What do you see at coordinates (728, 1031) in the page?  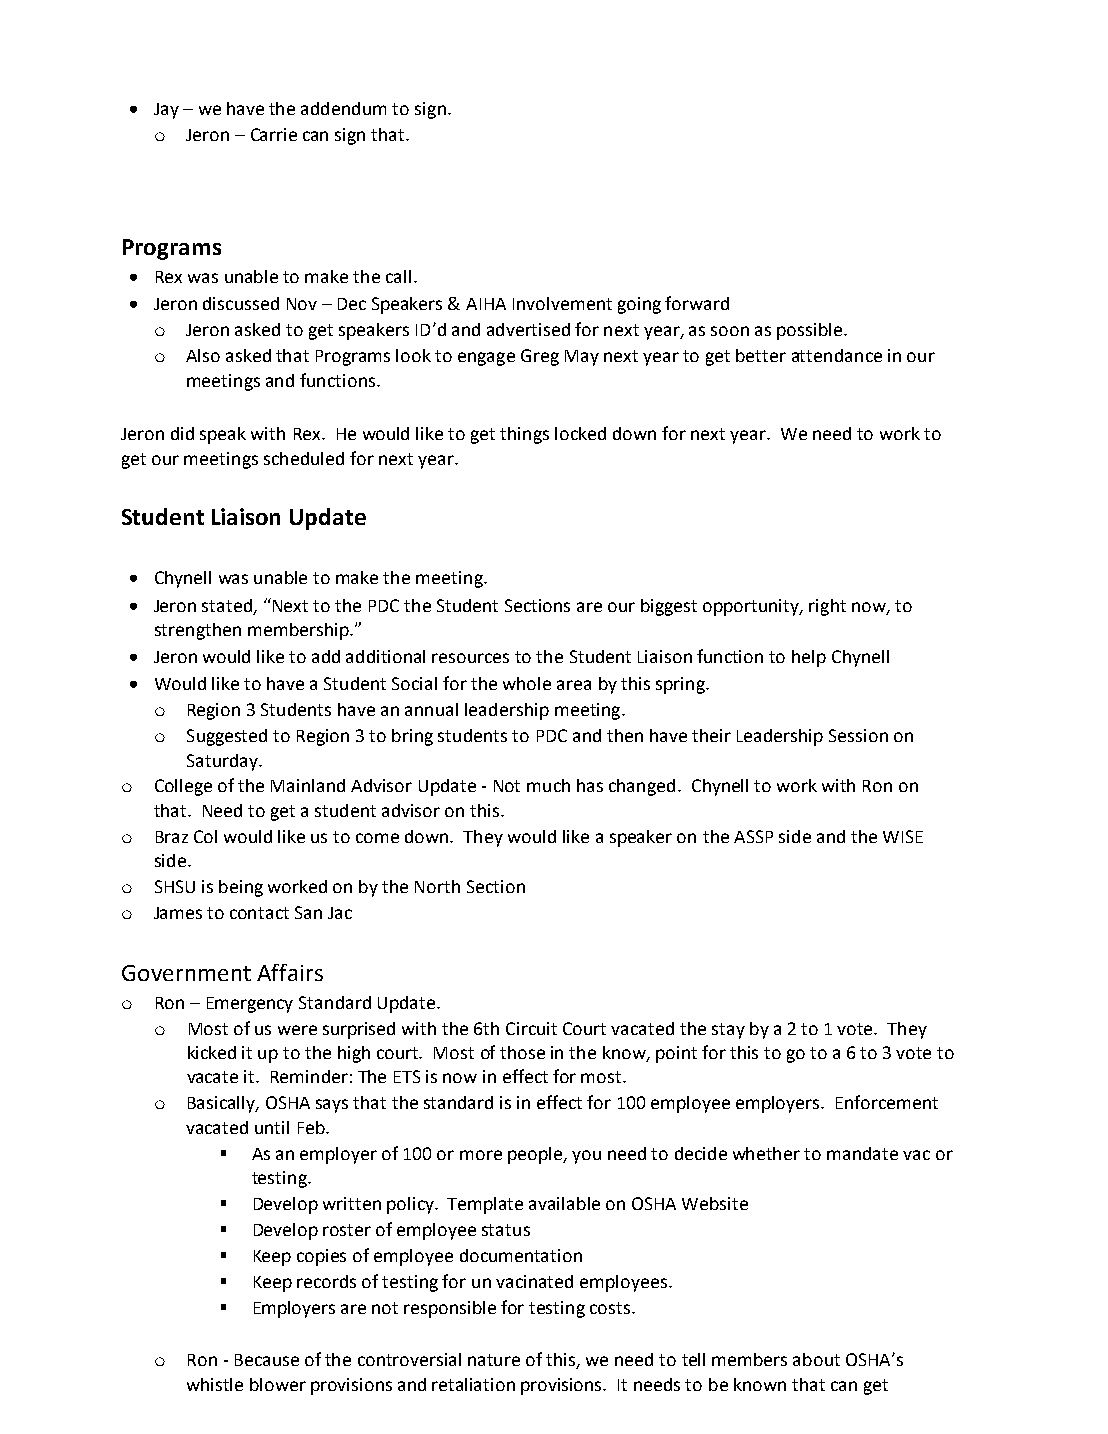 I see `stay` at bounding box center [728, 1031].
